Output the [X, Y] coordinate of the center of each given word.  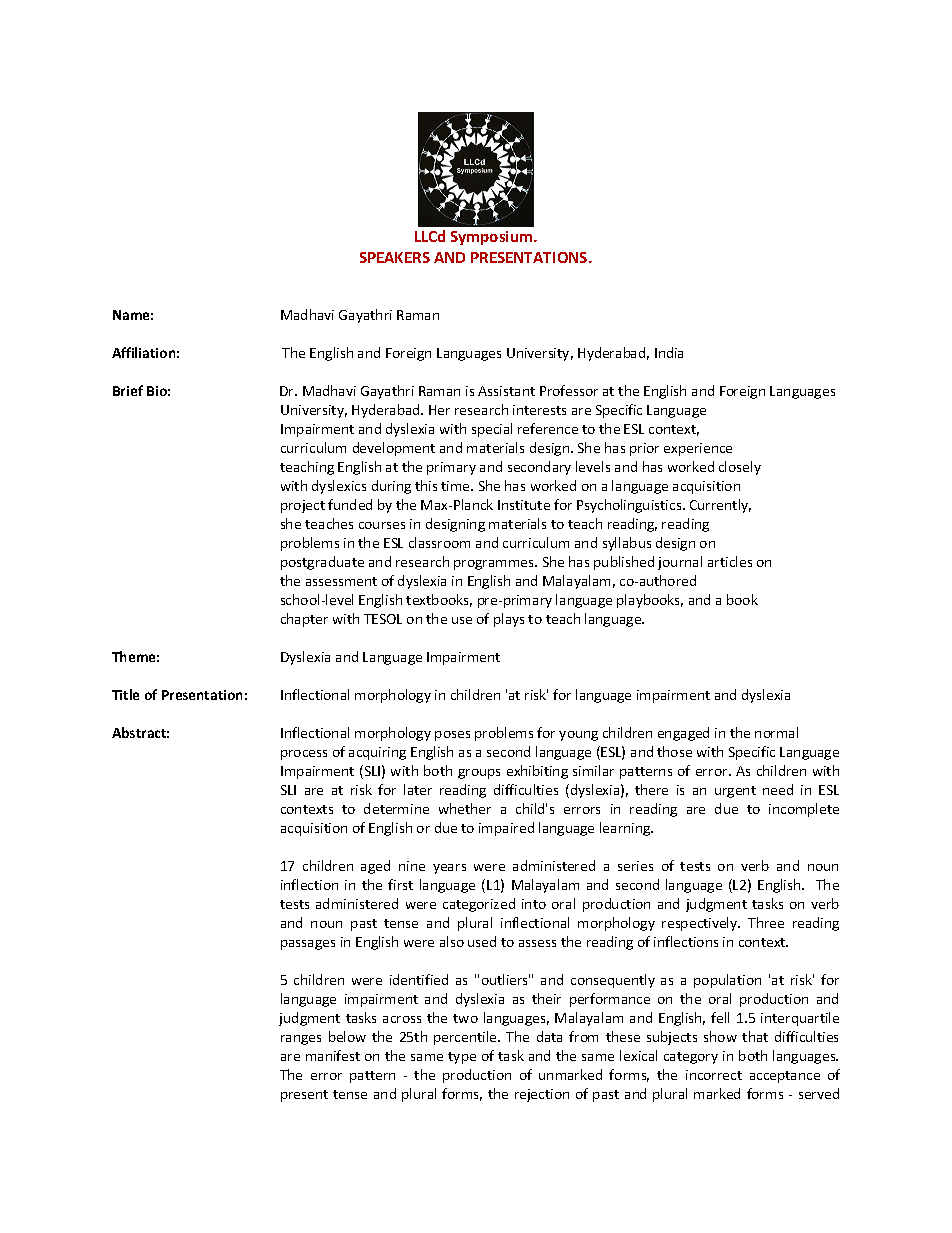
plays [509, 620]
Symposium [493, 238]
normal [776, 732]
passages [308, 945]
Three [766, 922]
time [456, 486]
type [462, 1058]
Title [125, 694]
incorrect [714, 1075]
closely [740, 468]
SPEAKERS [395, 257]
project [303, 506]
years [449, 869]
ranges [301, 1040]
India [669, 352]
